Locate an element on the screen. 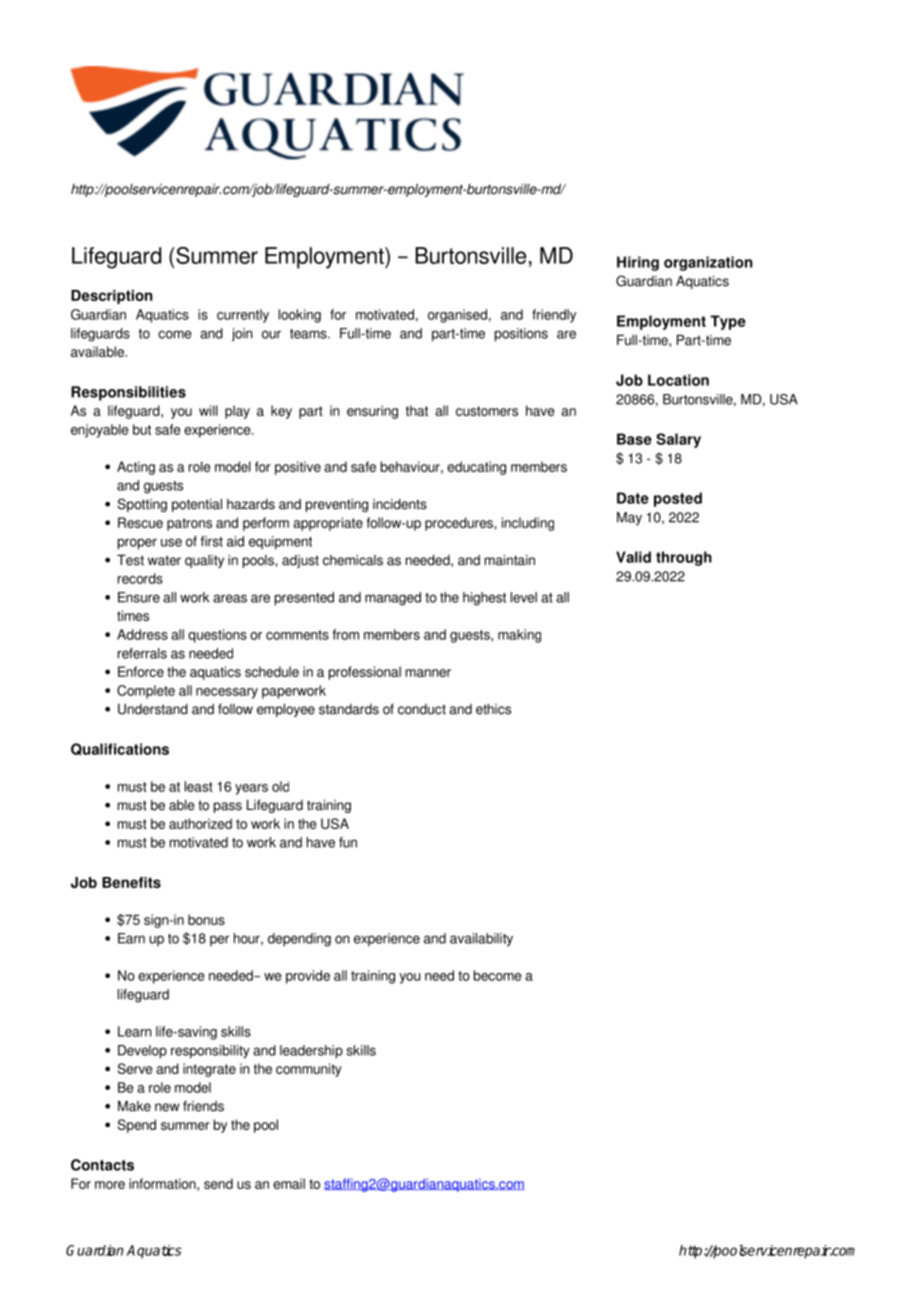 The height and width of the screenshot is (1308, 924). Hiring is located at coordinates (638, 263).
